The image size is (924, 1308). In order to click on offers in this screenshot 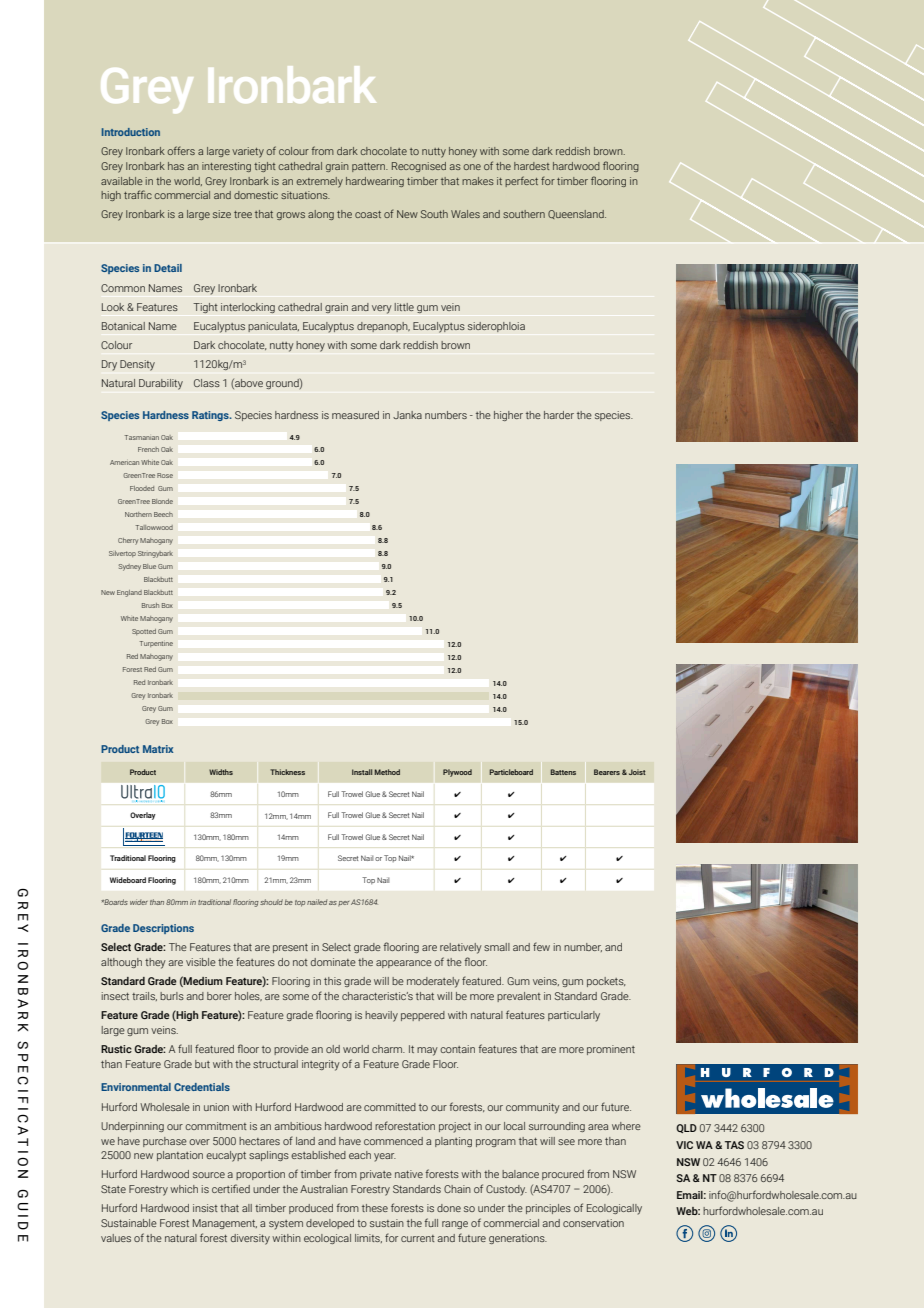, I will do `click(181, 150)`.
